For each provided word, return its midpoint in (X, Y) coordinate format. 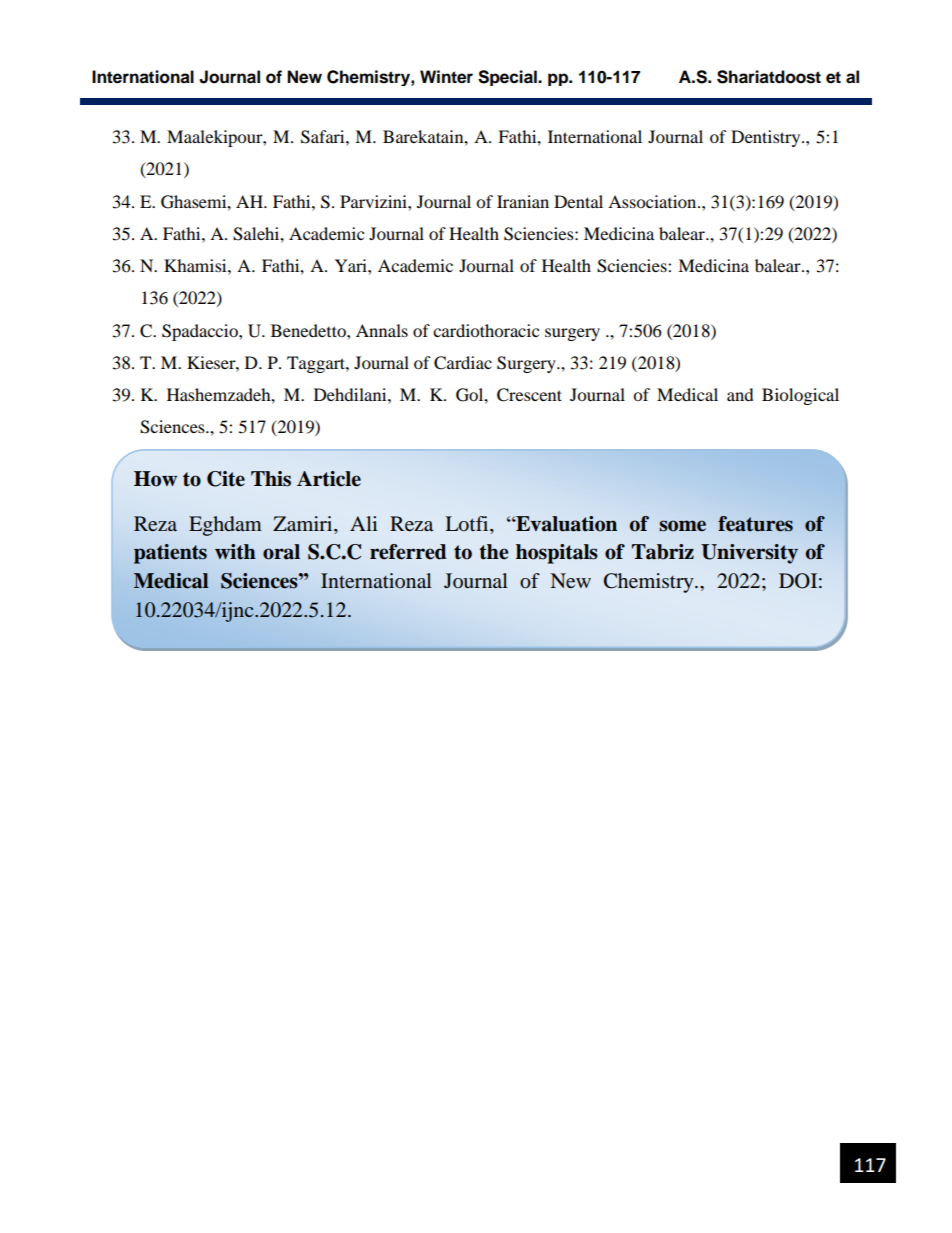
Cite (226, 479)
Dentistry (767, 138)
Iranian (523, 201)
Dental (578, 201)
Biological (800, 396)
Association (653, 201)
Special (508, 78)
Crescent (529, 395)
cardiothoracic (486, 330)
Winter (446, 77)
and (740, 394)
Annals (382, 330)
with (235, 552)
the (493, 552)
